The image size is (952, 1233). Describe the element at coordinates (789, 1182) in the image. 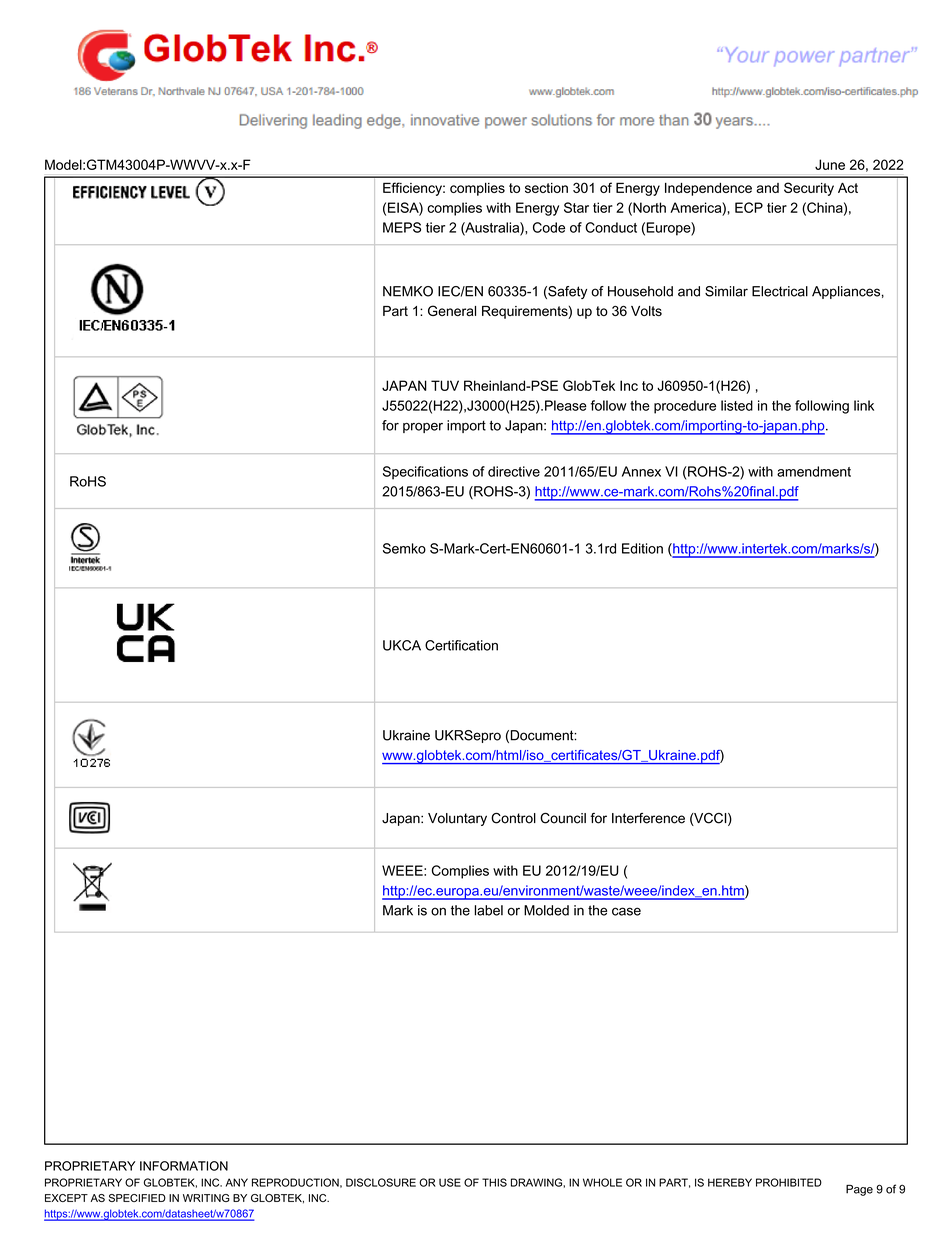

I see `PROHIBITED` at that location.
